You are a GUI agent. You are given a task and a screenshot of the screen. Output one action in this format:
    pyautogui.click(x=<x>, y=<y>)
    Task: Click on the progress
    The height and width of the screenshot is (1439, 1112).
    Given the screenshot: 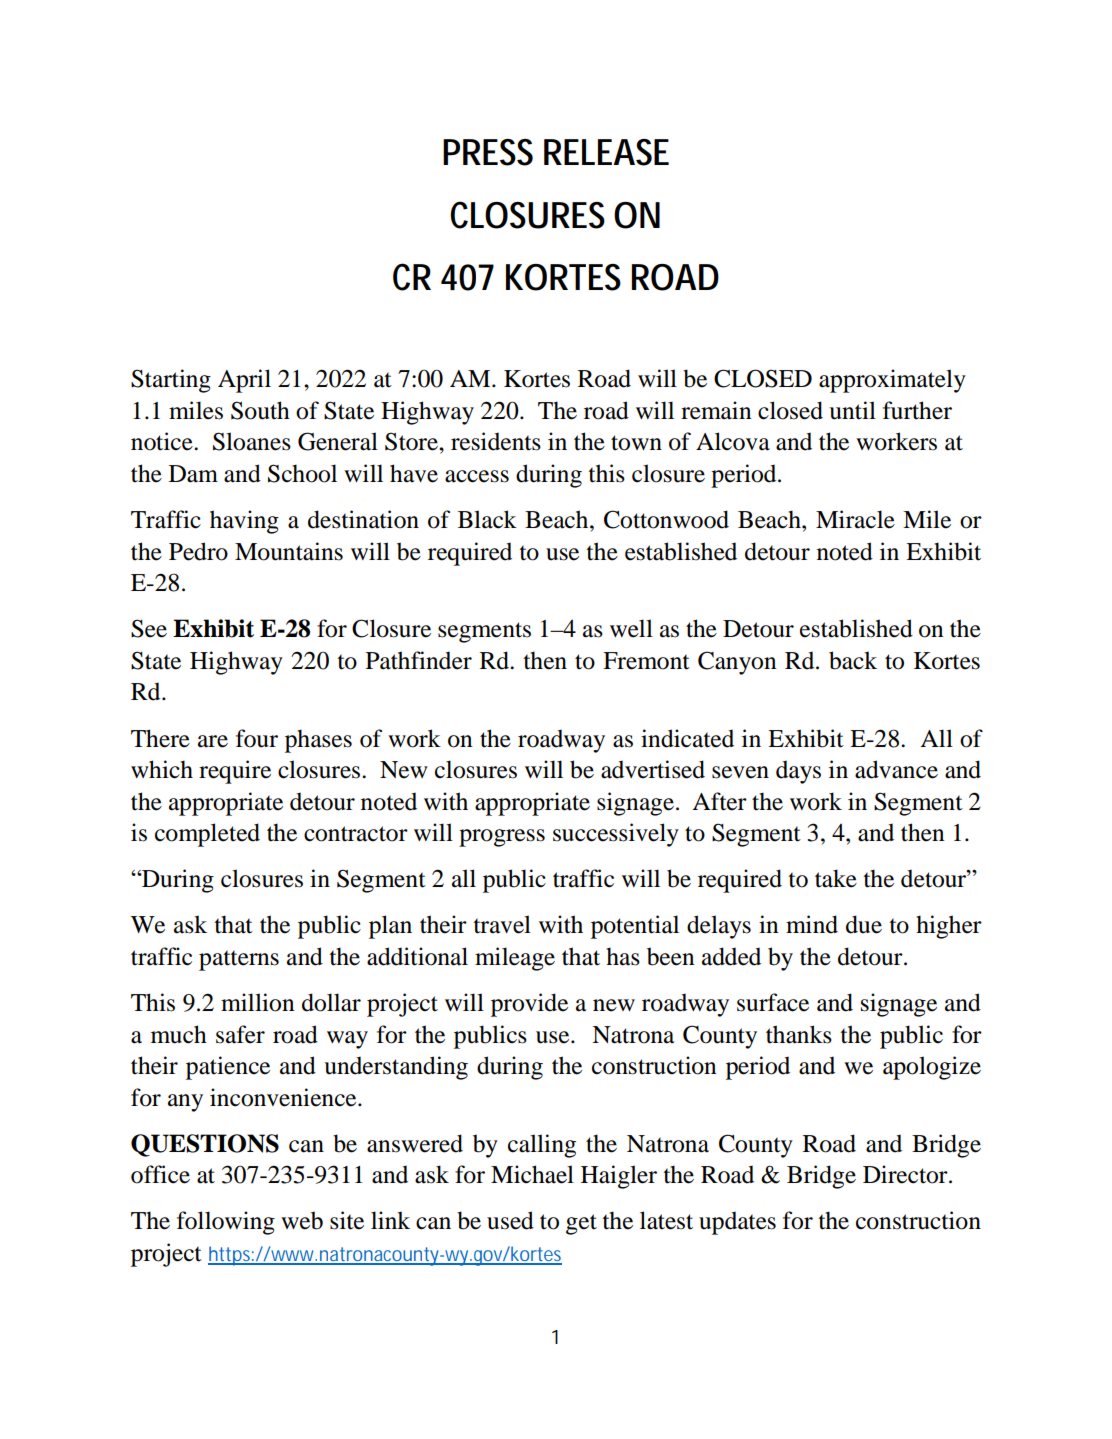 What is the action you would take?
    pyautogui.click(x=502, y=838)
